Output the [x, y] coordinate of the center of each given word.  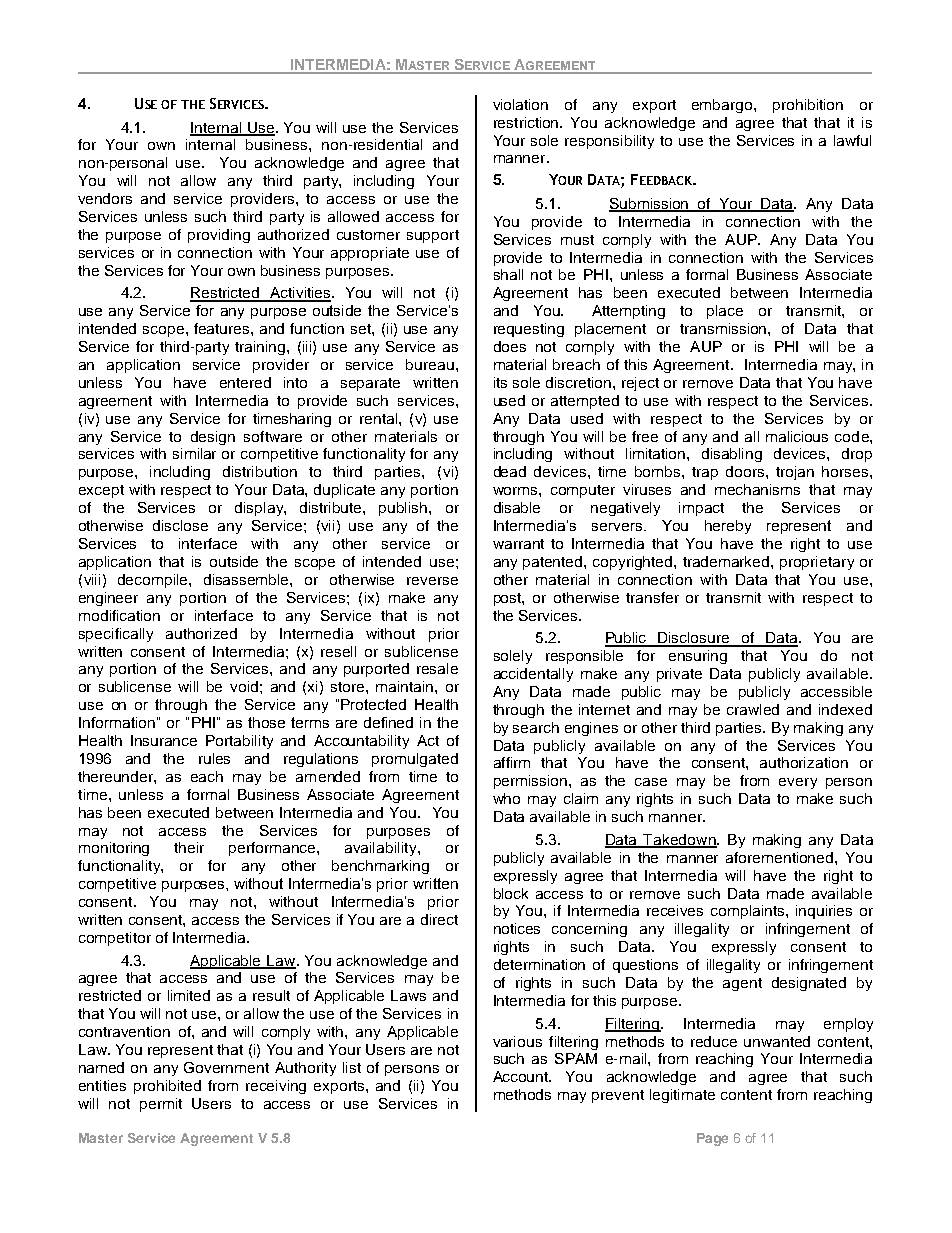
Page [712, 1139]
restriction [528, 122]
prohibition [808, 106]
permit [161, 1105]
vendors [105, 198]
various [517, 1041]
